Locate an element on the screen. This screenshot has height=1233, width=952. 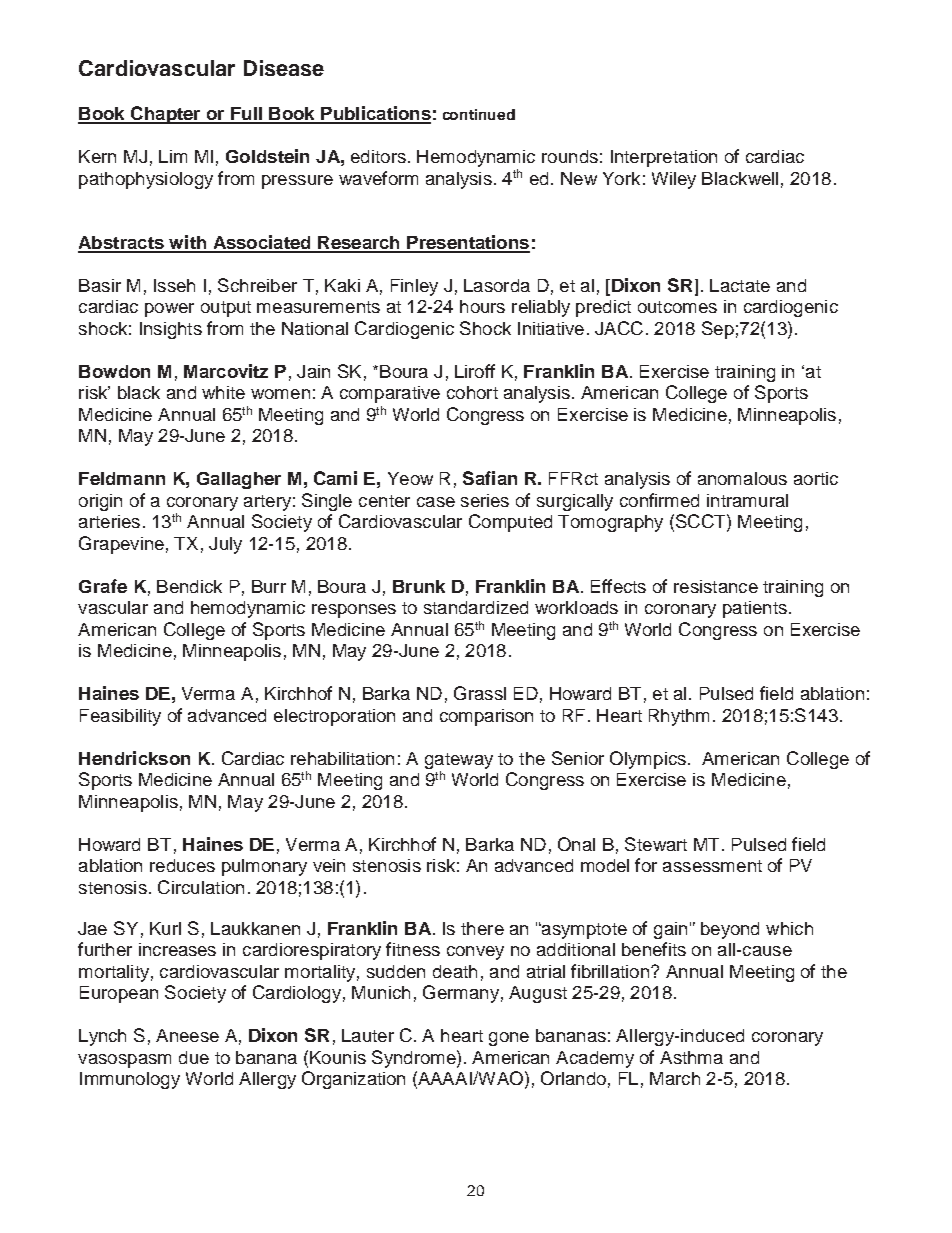
Chapter is located at coordinates (166, 115).
